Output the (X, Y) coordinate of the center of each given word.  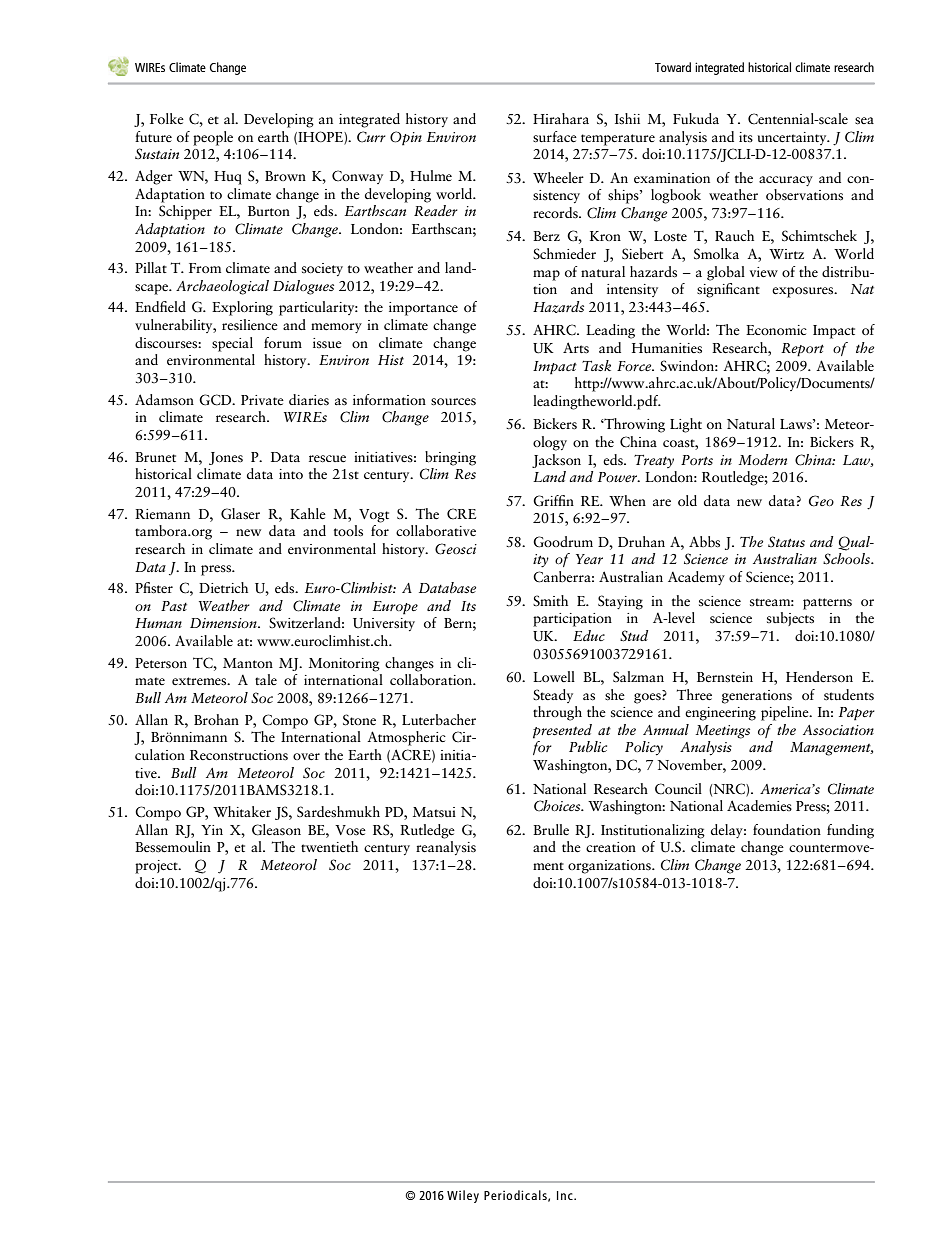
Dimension (224, 623)
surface (555, 137)
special (232, 344)
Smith (550, 600)
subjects (790, 619)
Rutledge (427, 831)
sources (453, 402)
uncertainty (793, 138)
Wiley (463, 1196)
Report (802, 350)
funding (850, 831)
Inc (566, 1195)
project (157, 867)
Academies (759, 806)
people (213, 138)
